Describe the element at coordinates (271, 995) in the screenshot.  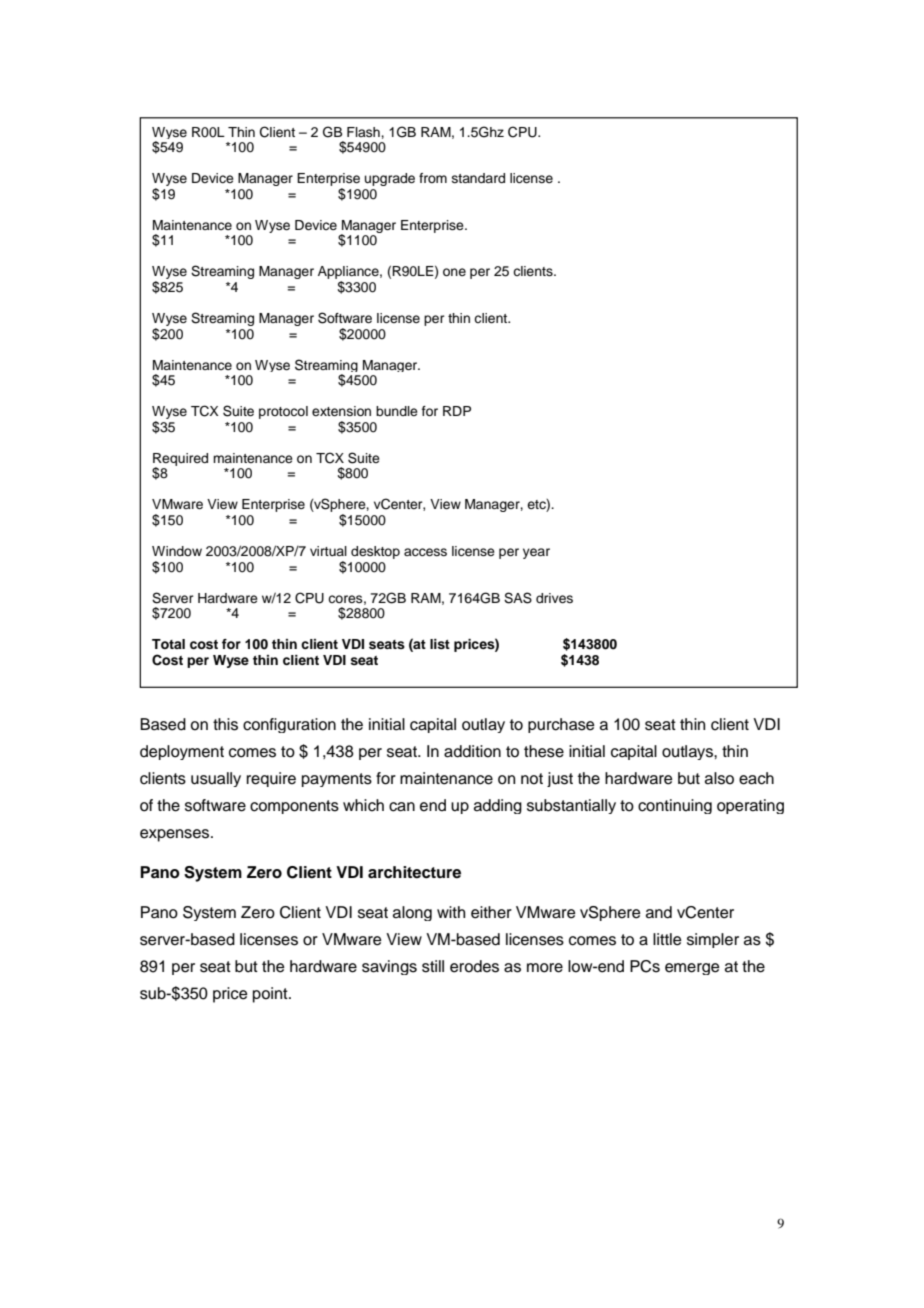
I see `point` at that location.
